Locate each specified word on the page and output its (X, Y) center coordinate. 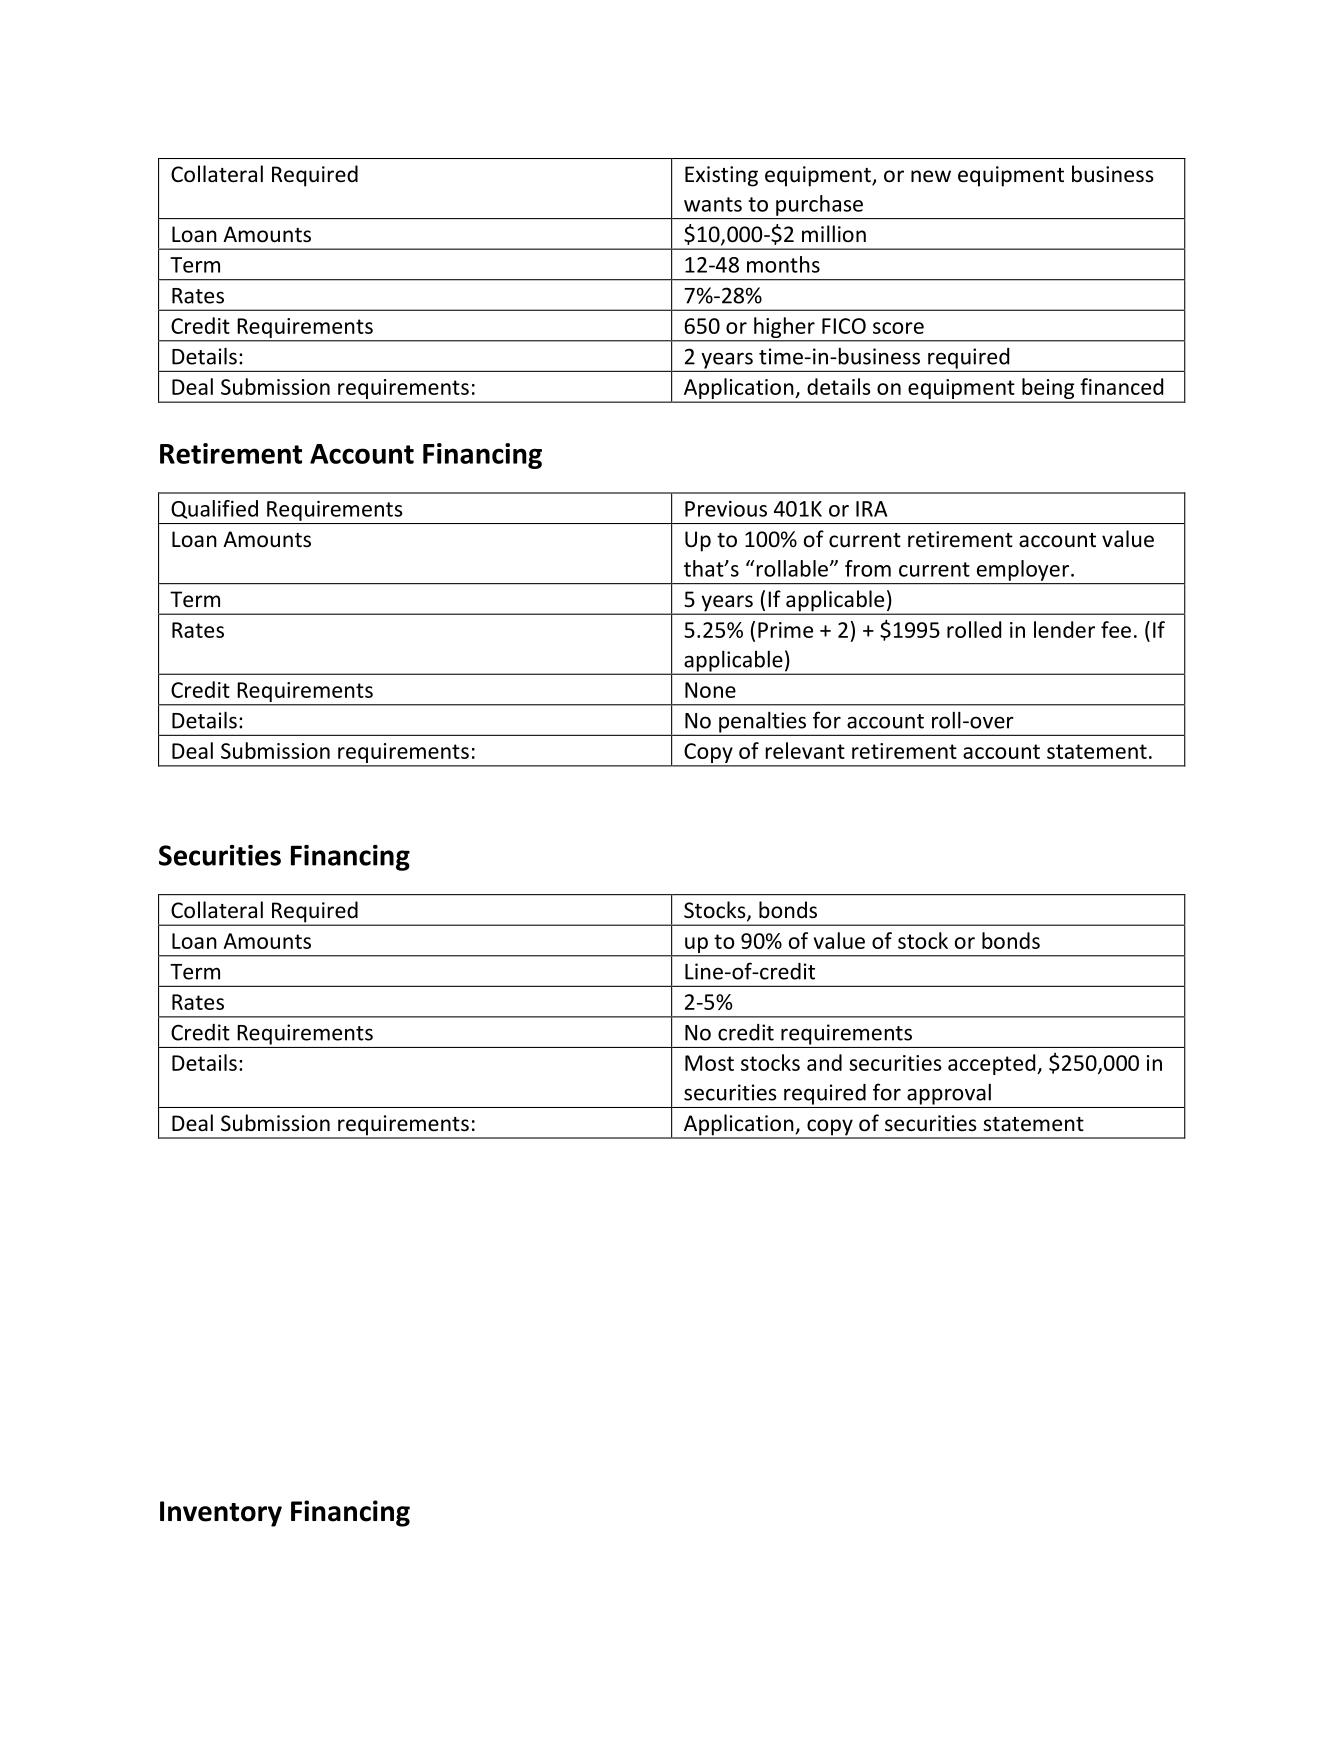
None (710, 690)
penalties (762, 723)
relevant (805, 750)
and (824, 1062)
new (931, 176)
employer (1023, 570)
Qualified (214, 509)
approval (949, 1094)
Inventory (221, 1514)
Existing (721, 176)
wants (713, 204)
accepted (993, 1064)
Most (709, 1063)
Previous (726, 509)
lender (1064, 629)
